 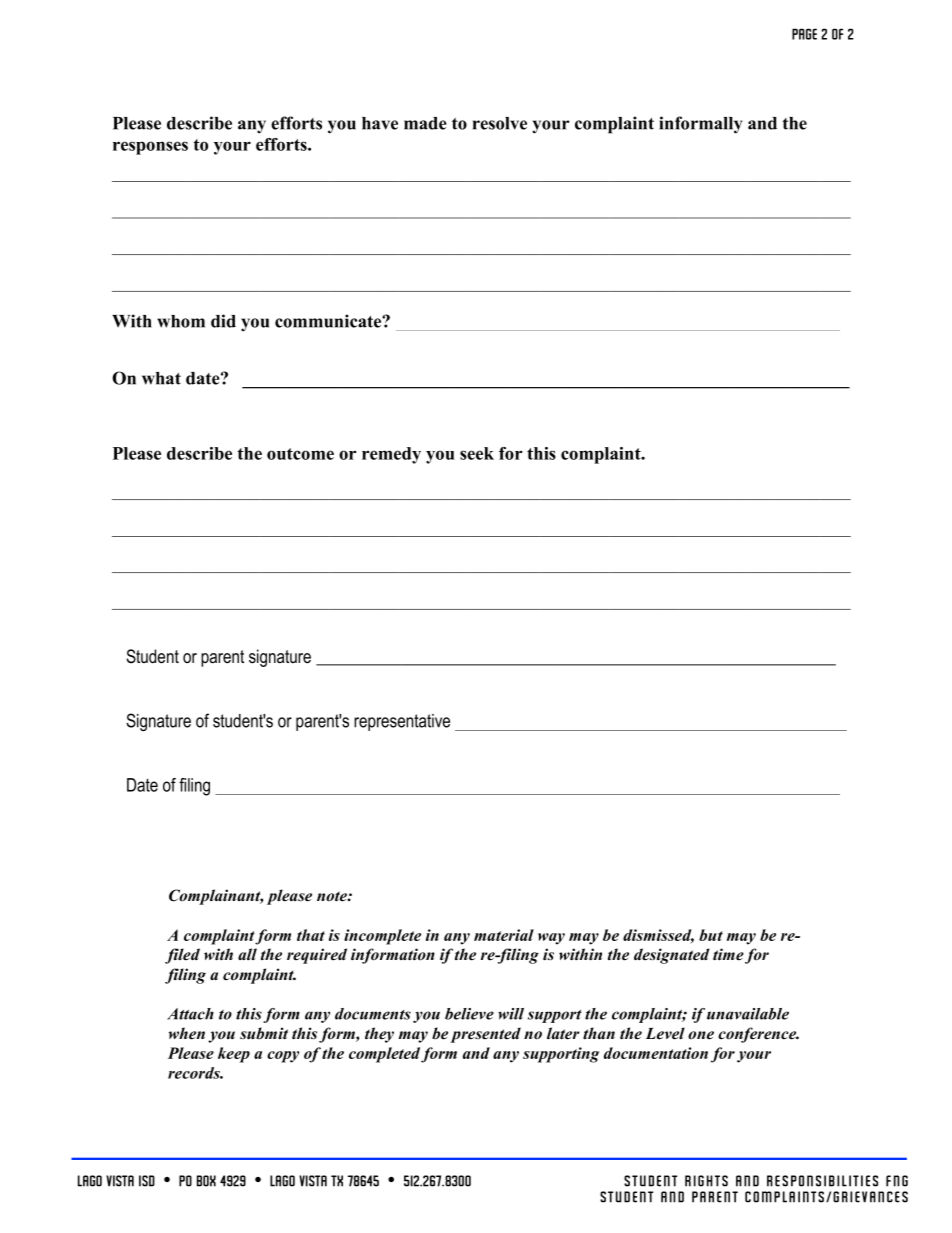 What do you see at coordinates (711, 935) in the page?
I see `but` at bounding box center [711, 935].
